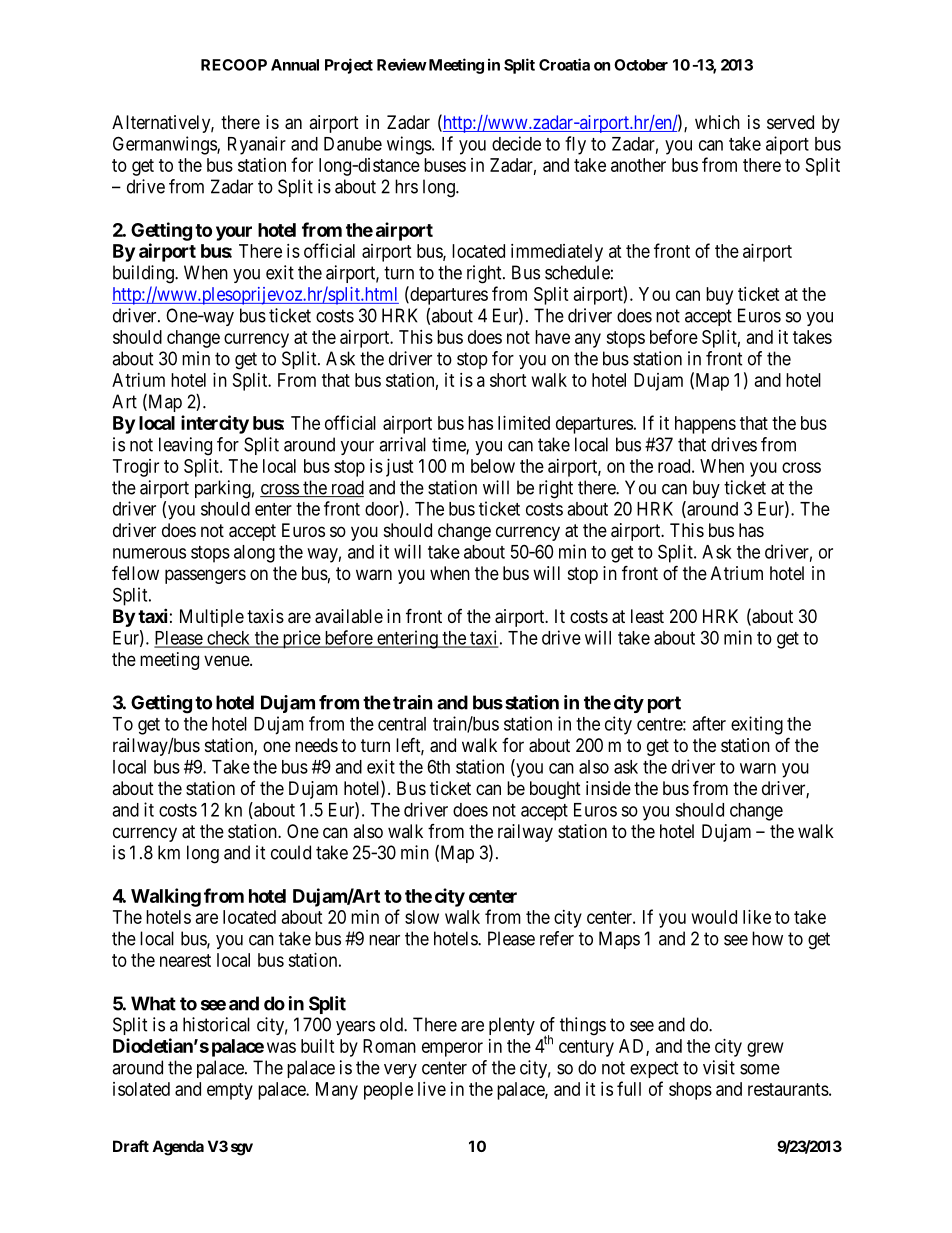  Describe the element at coordinates (422, 917) in the image. I see `slow` at that location.
